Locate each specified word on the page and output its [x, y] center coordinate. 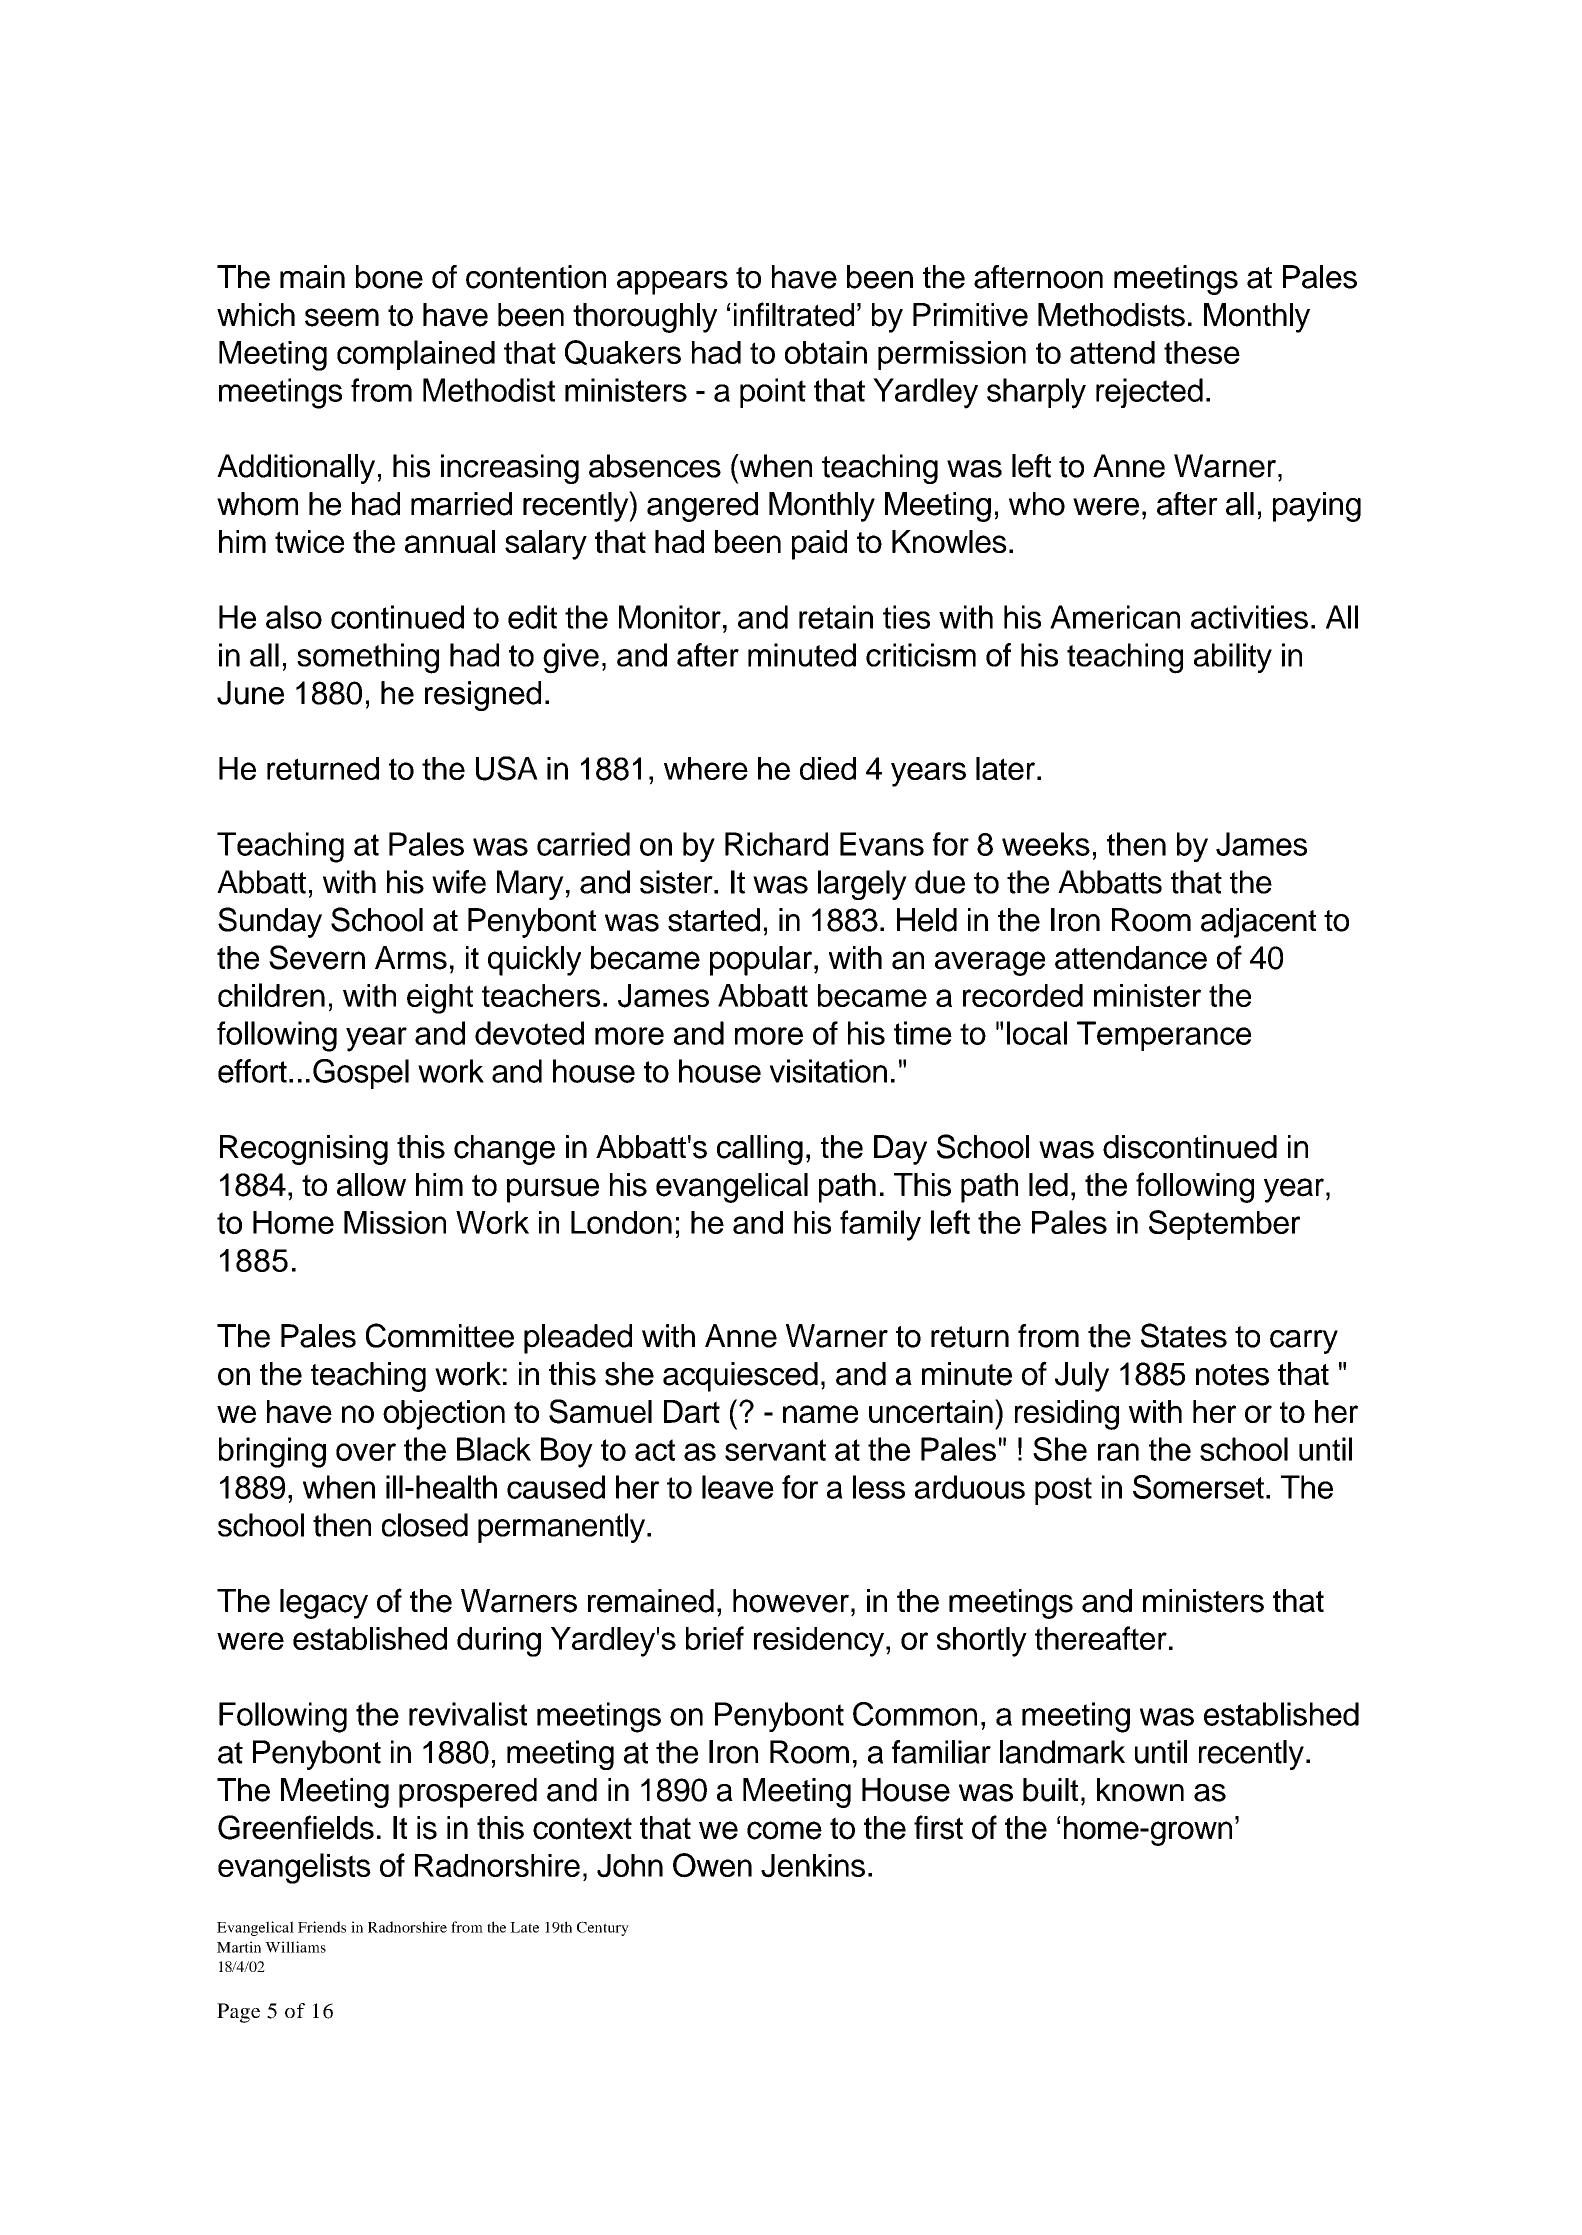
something [368, 658]
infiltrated [794, 314]
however [791, 1601]
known [1140, 1790]
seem [342, 317]
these [1202, 352]
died [828, 768]
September [1224, 1225]
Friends [322, 1927]
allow [371, 1185]
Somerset [1198, 1487]
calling [760, 1150]
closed [425, 1525]
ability [1233, 658]
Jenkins [813, 1866]
